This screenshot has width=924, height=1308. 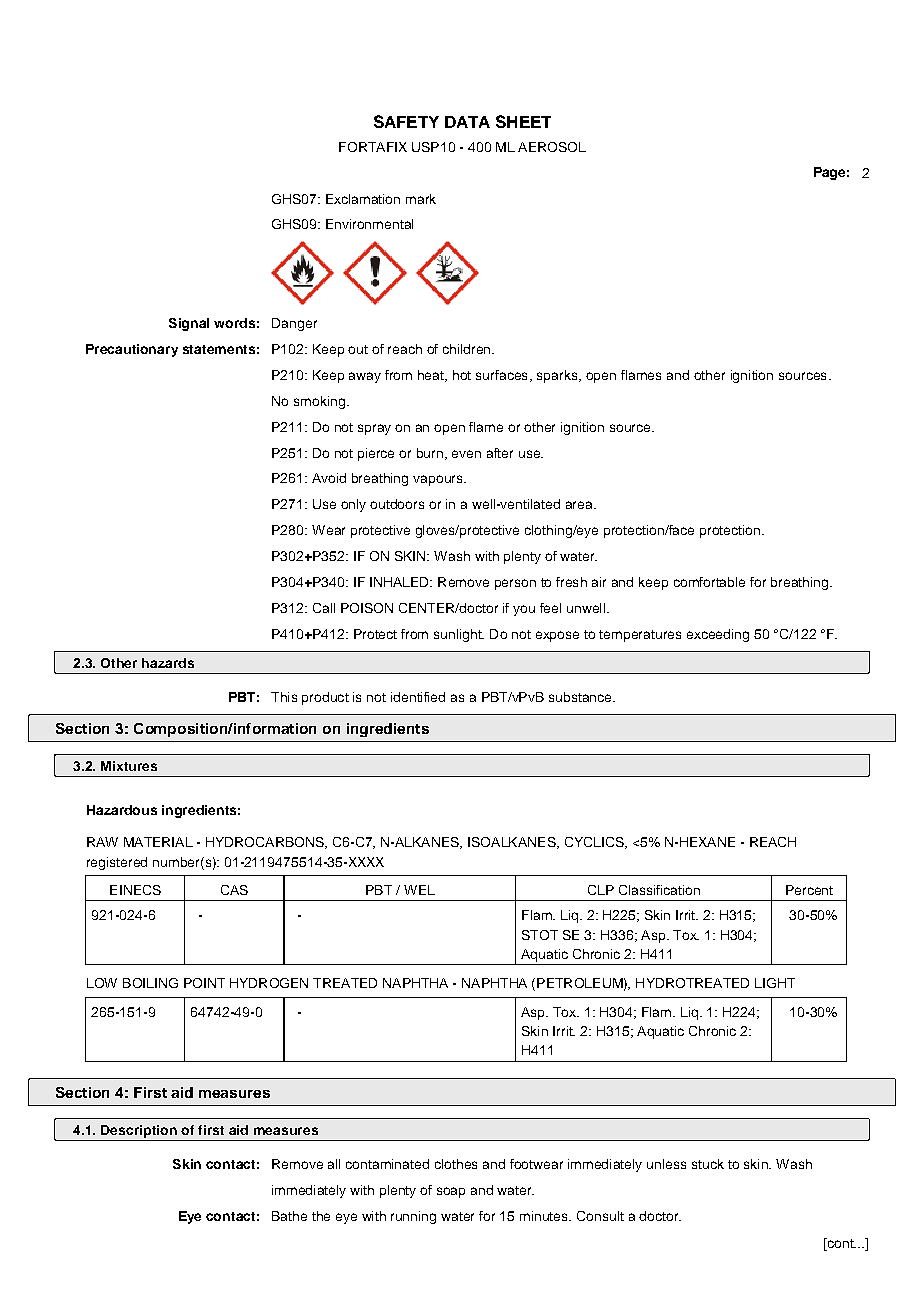 What do you see at coordinates (132, 350) in the screenshot?
I see `Precautionary` at bounding box center [132, 350].
